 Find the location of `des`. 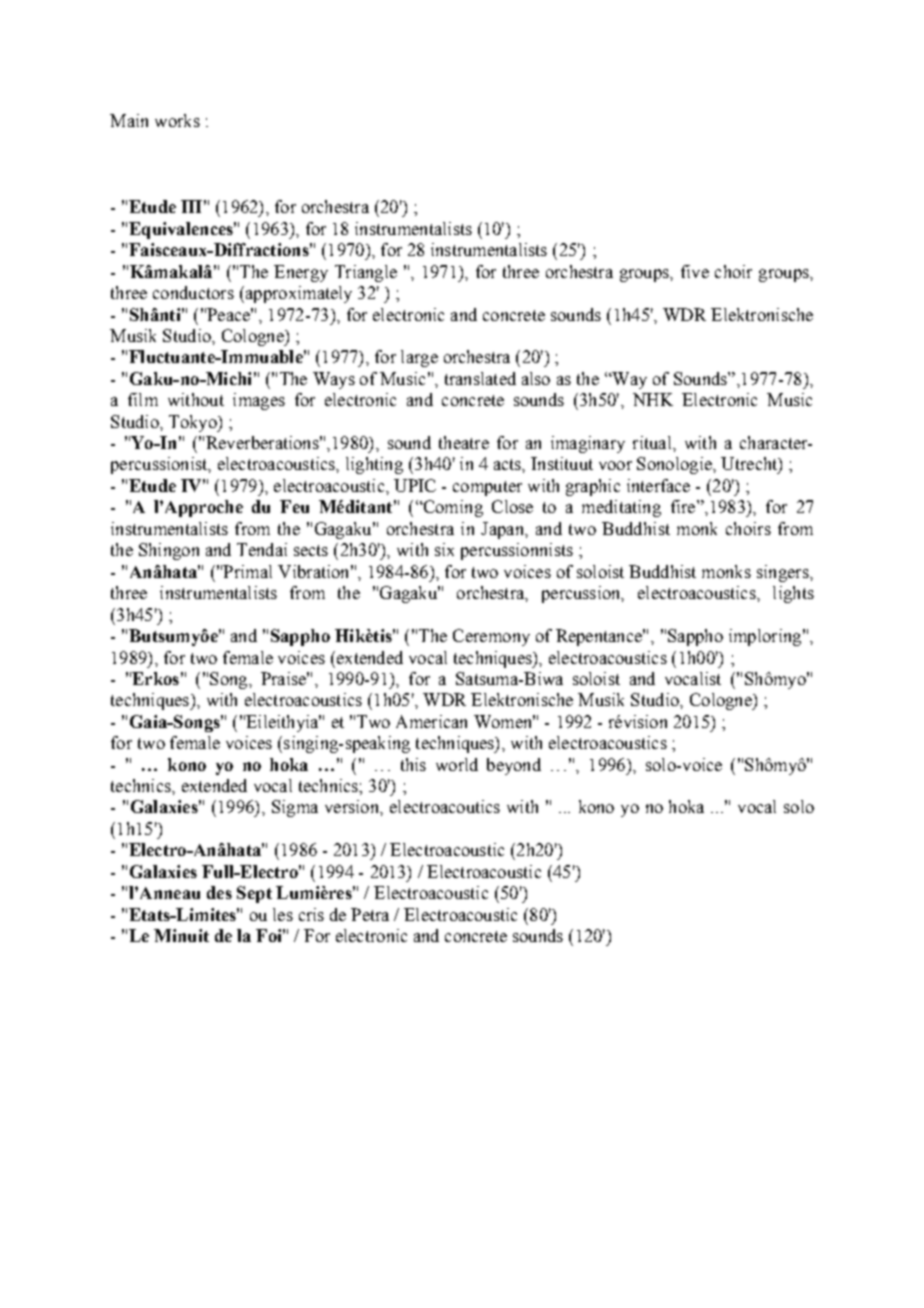

des is located at coordinates (219, 892).
